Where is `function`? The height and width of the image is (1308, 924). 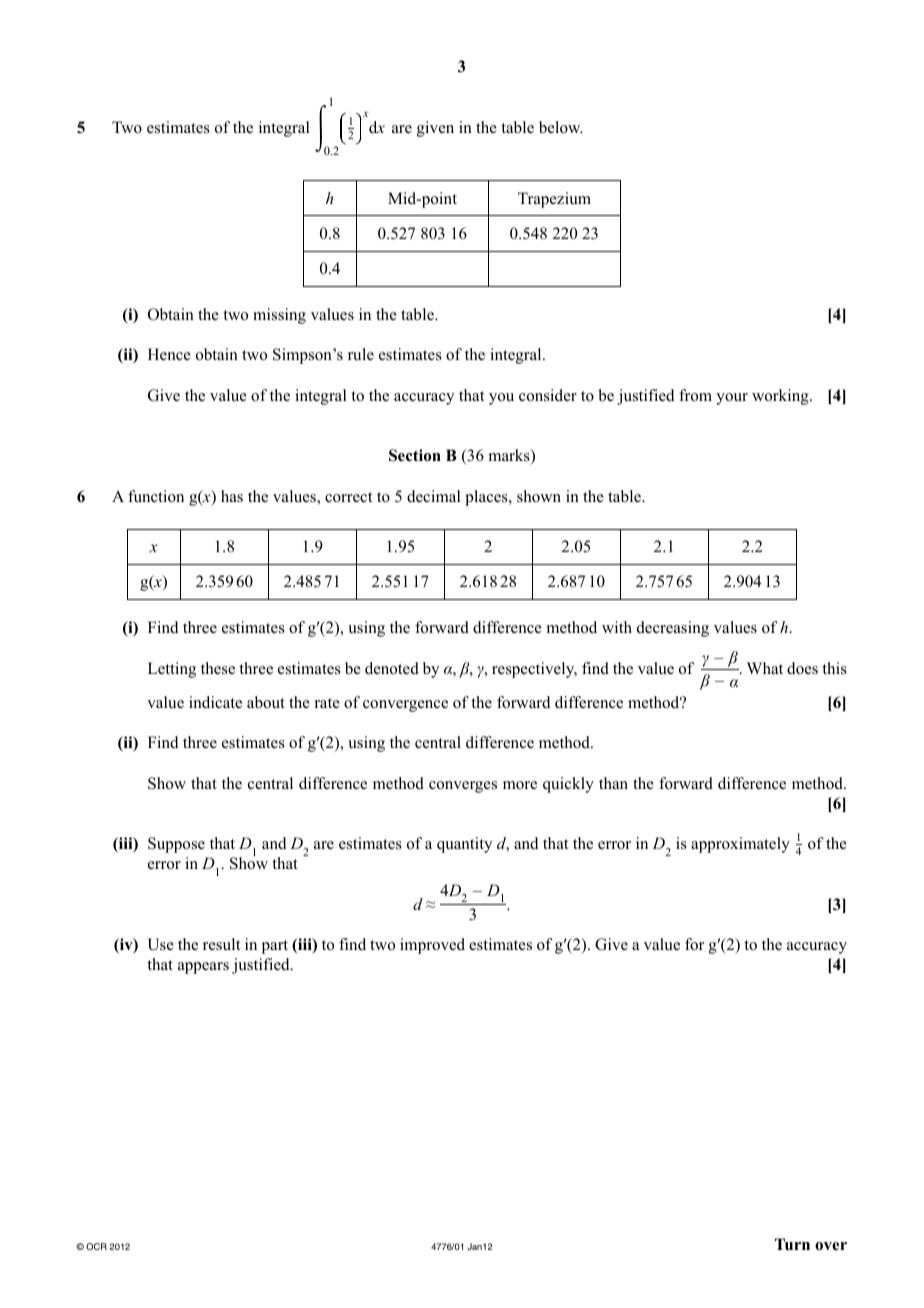
function is located at coordinates (156, 496).
